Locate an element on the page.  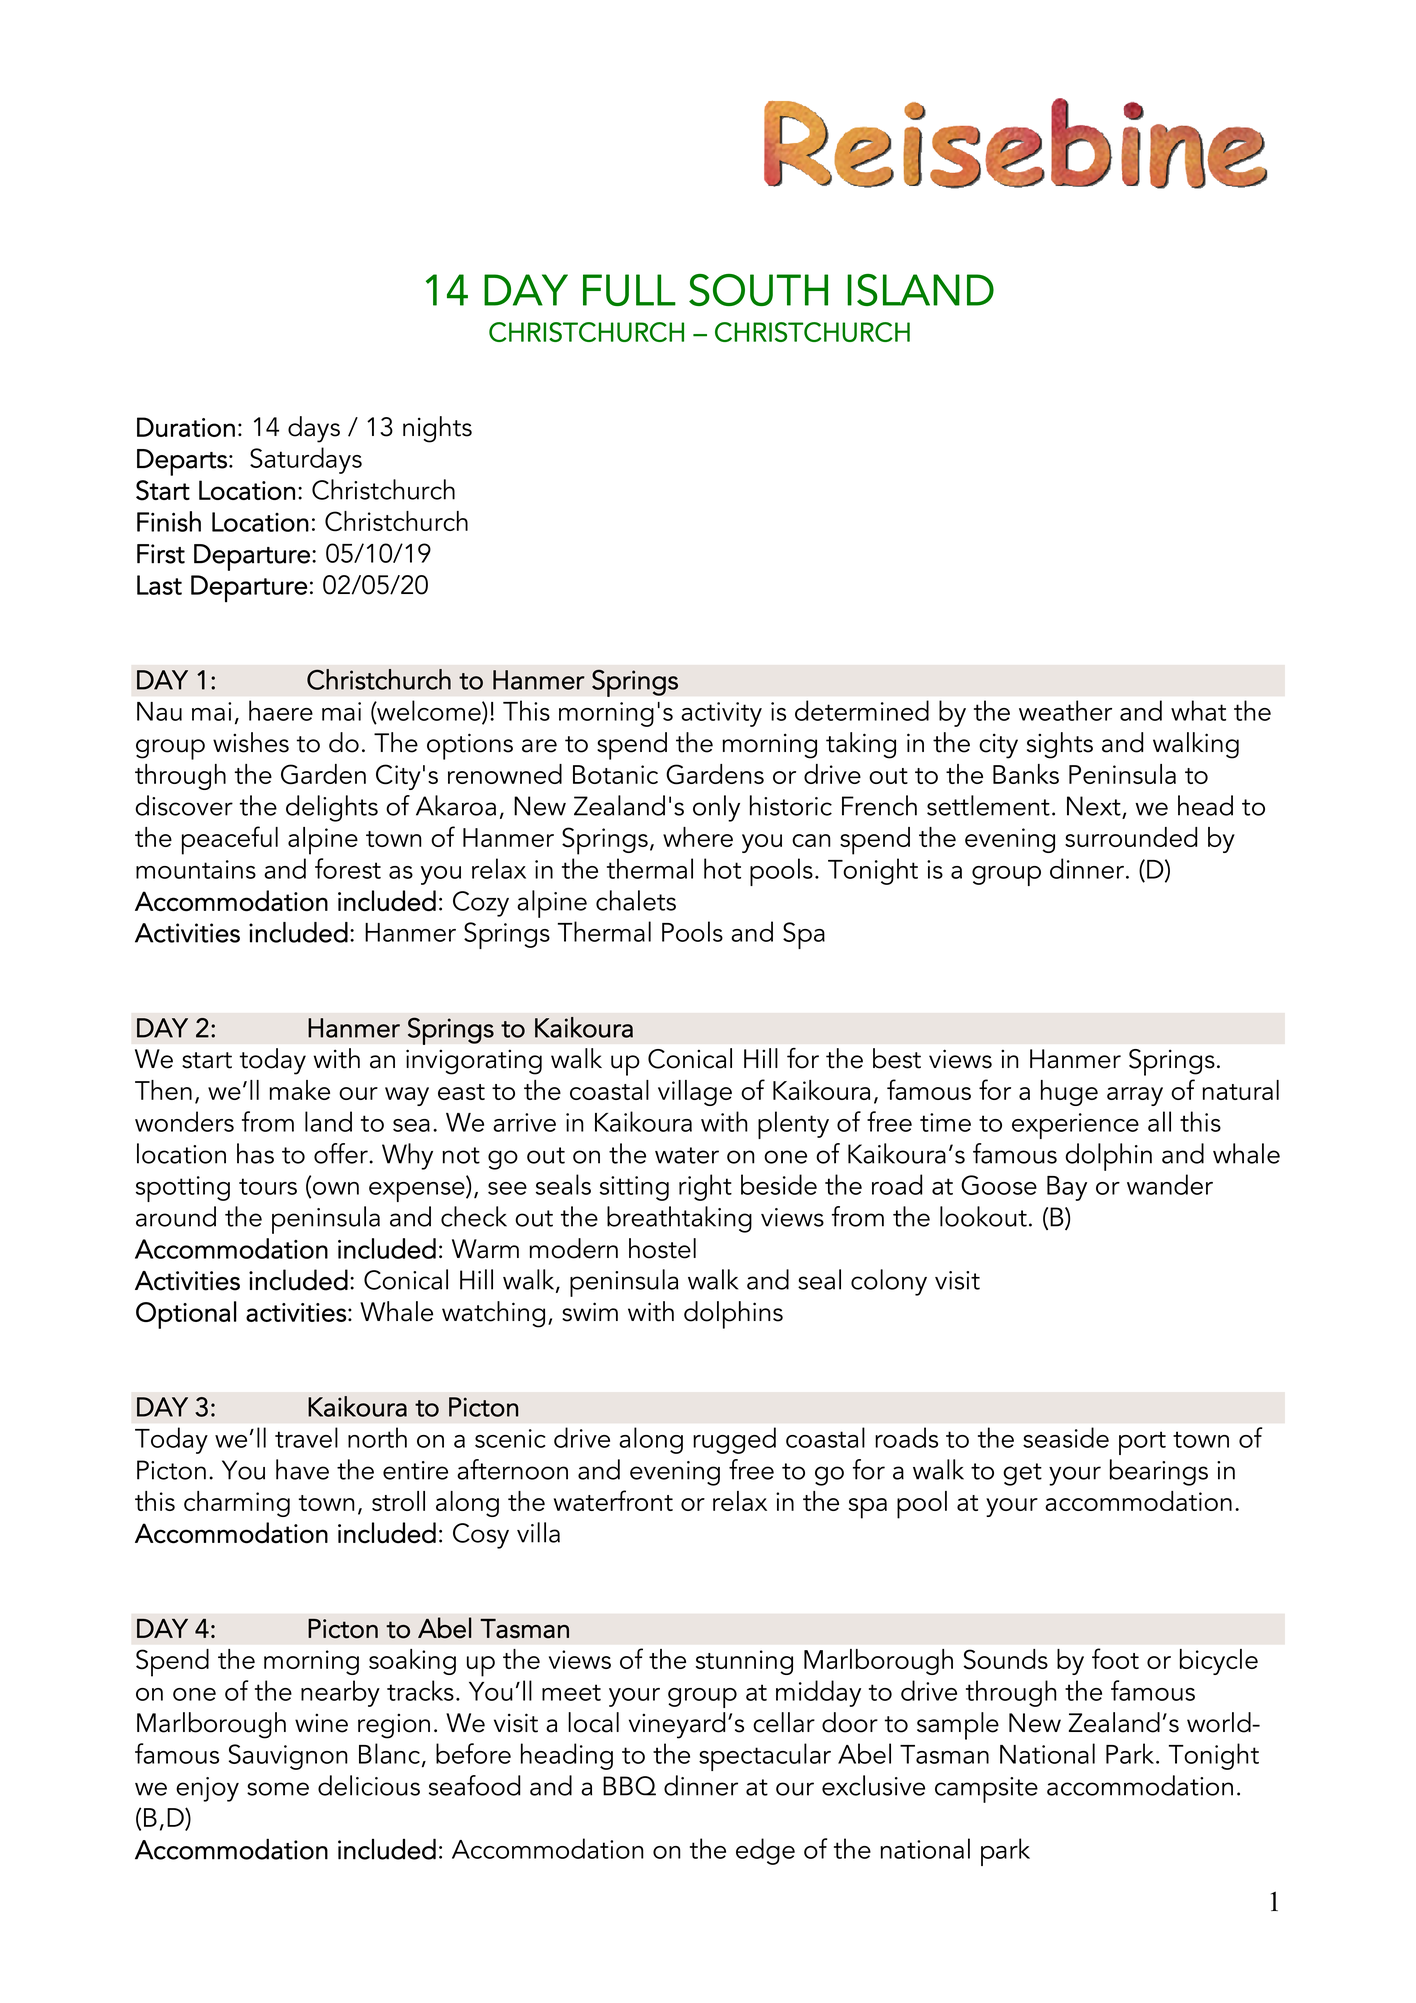
SOUTH is located at coordinates (758, 290).
